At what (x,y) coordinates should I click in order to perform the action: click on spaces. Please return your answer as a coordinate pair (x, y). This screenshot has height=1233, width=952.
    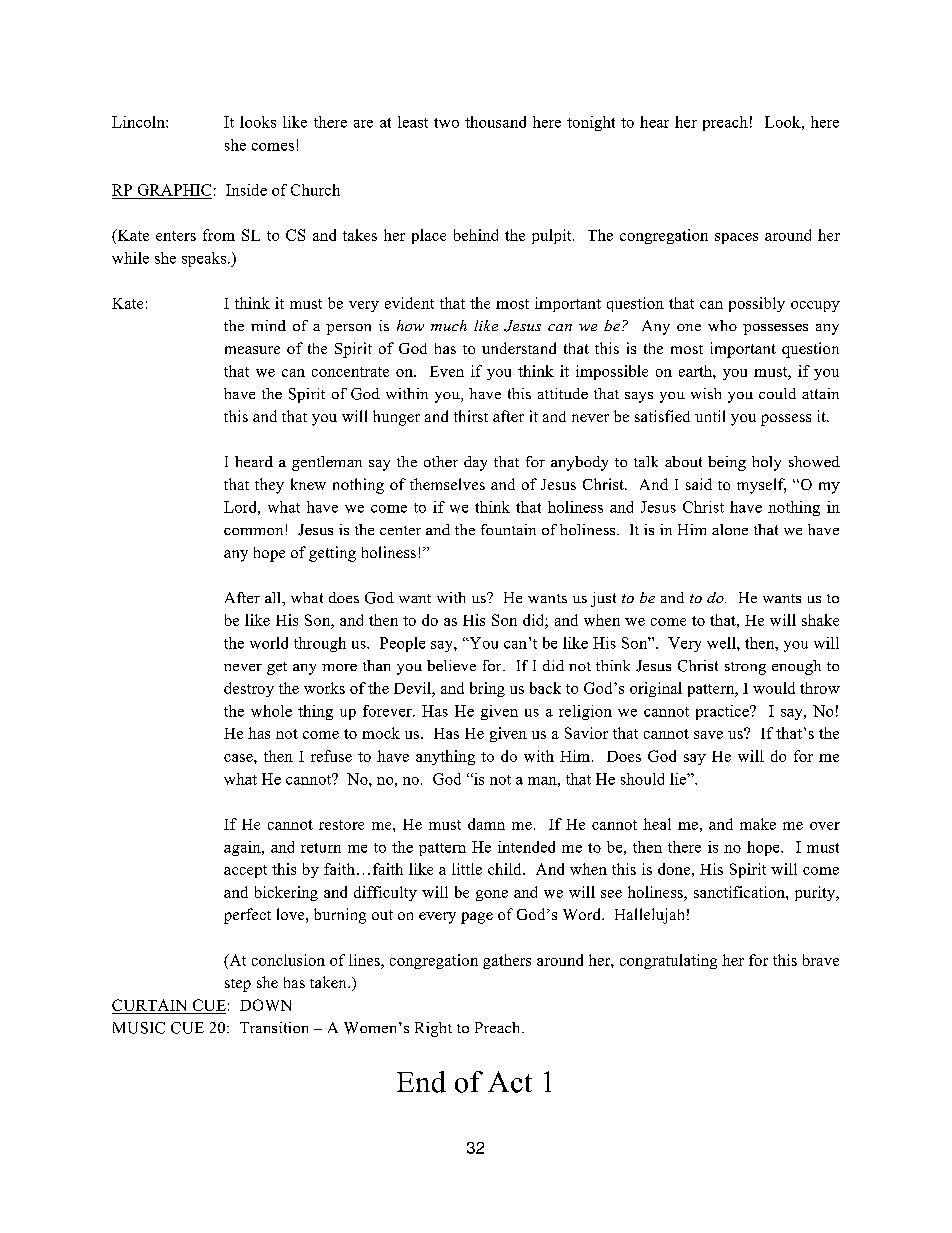
    Looking at the image, I should click on (736, 238).
